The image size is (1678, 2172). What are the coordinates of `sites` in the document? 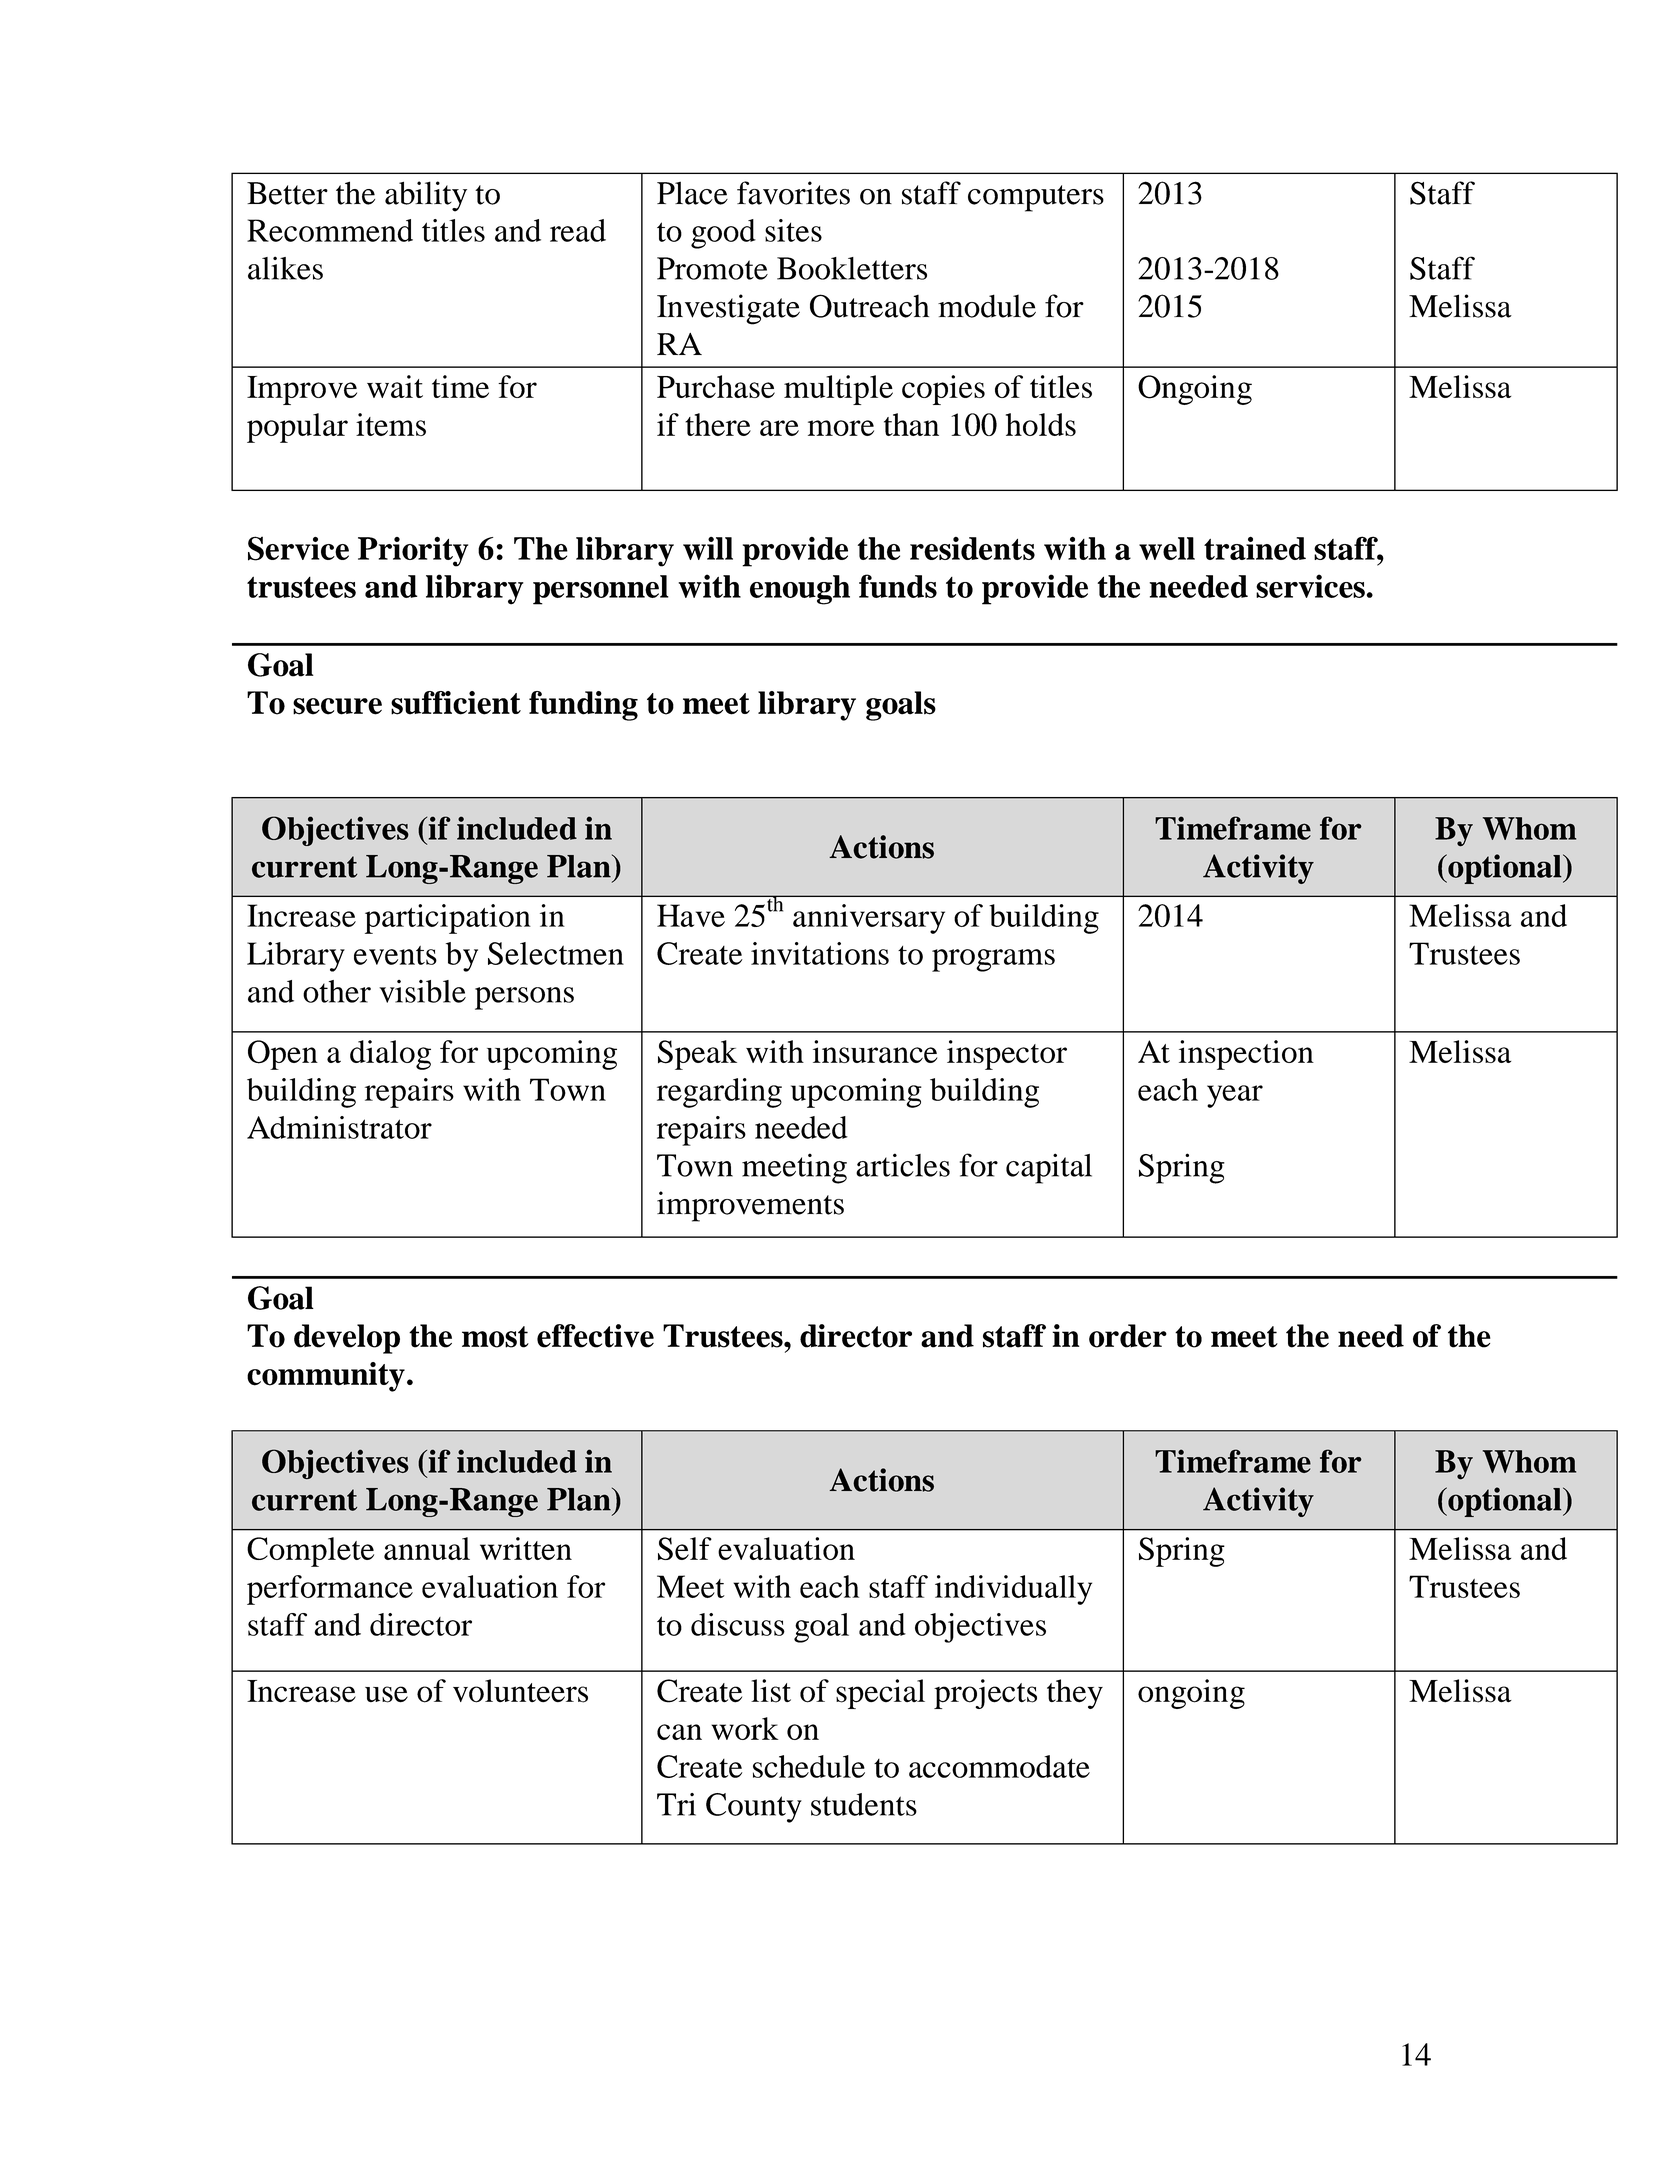 It's located at (793, 230).
